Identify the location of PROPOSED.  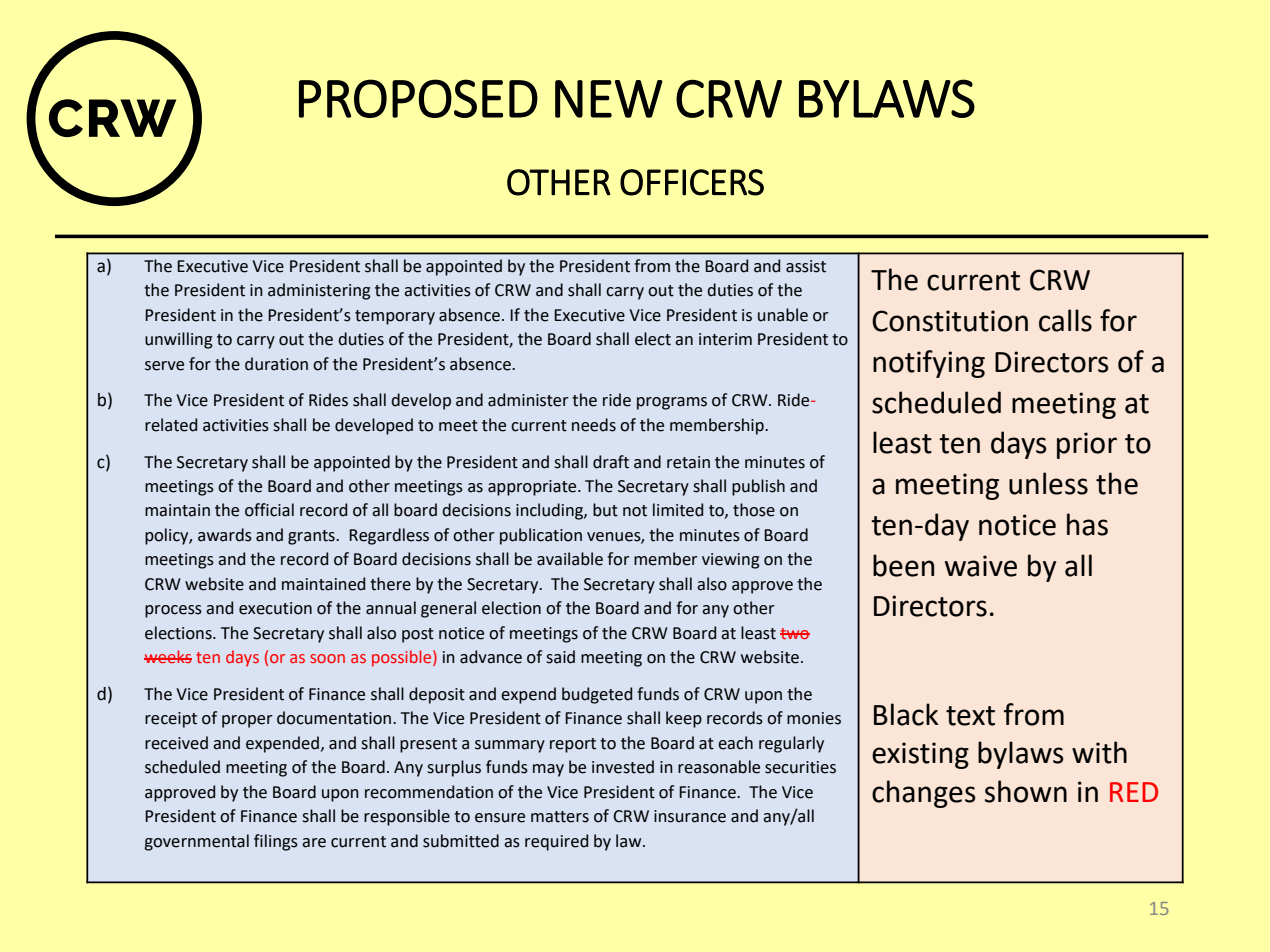
(418, 98).
